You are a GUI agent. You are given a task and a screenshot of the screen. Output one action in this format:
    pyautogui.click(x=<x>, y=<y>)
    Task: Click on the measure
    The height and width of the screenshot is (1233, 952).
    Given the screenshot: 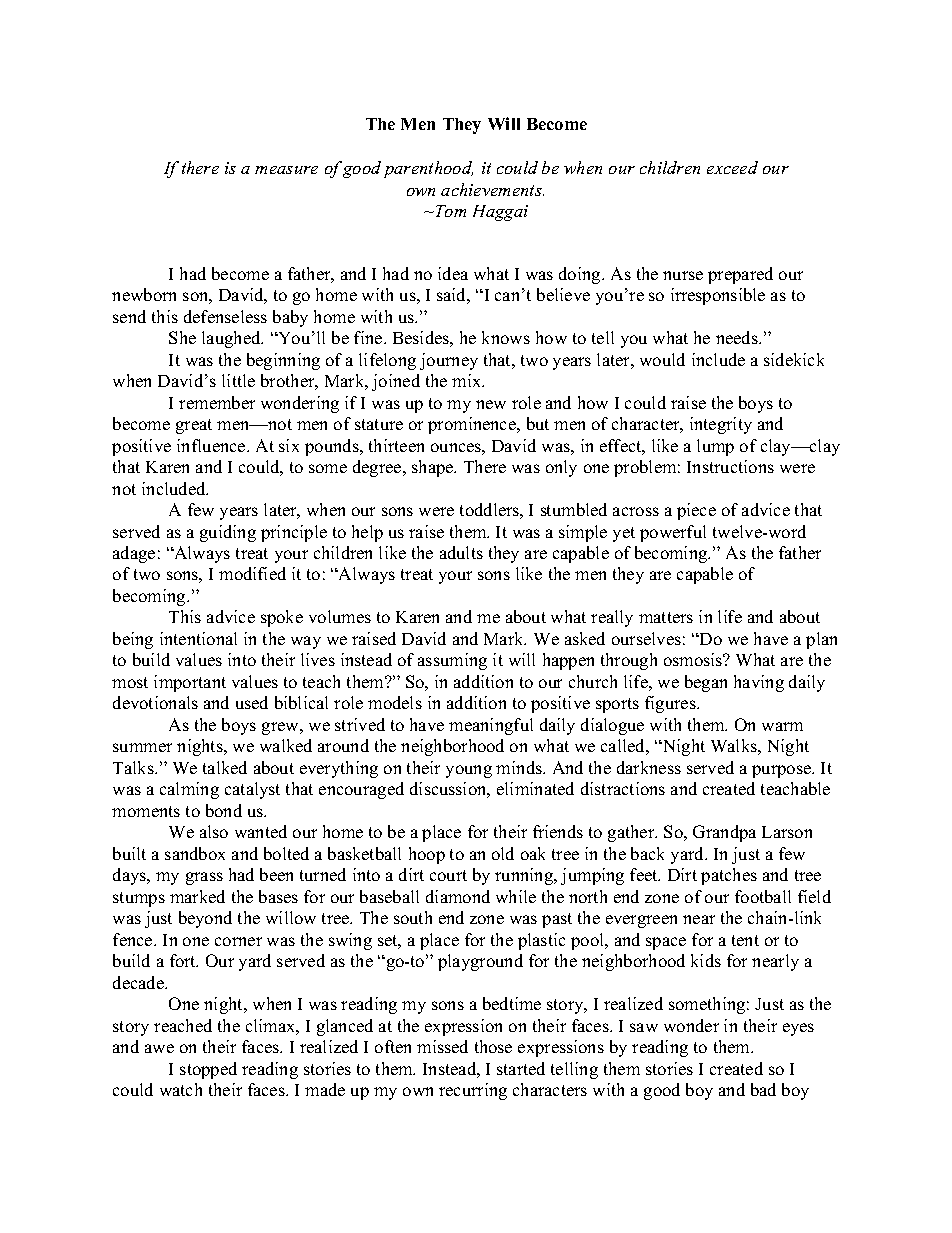 What is the action you would take?
    pyautogui.click(x=286, y=170)
